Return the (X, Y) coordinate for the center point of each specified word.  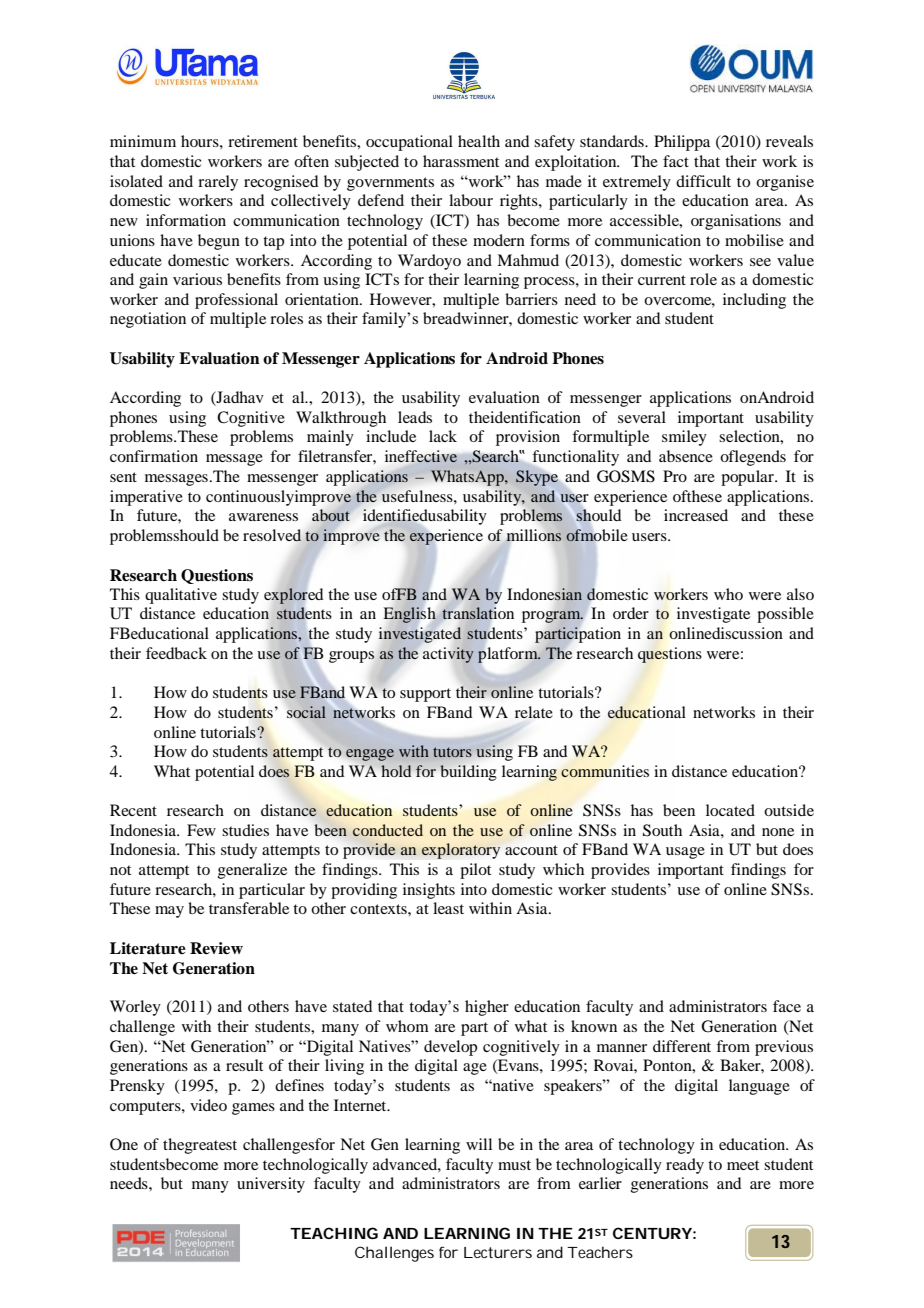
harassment (461, 161)
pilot (475, 871)
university (271, 1185)
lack (443, 436)
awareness (263, 517)
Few (201, 830)
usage (685, 853)
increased (696, 515)
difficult (703, 181)
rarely (218, 183)
